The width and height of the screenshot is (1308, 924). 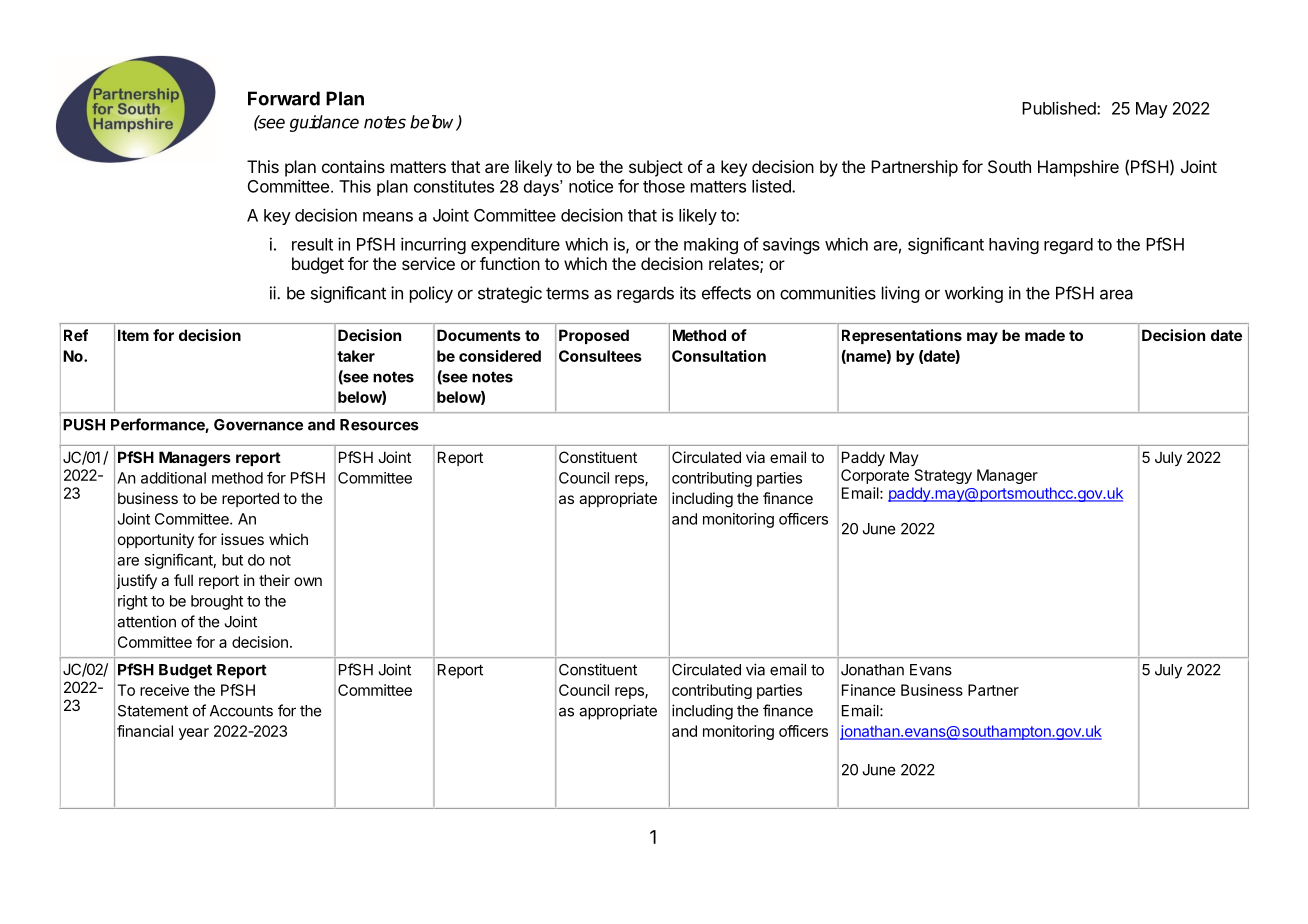 I want to click on Forward, so click(x=284, y=98).
